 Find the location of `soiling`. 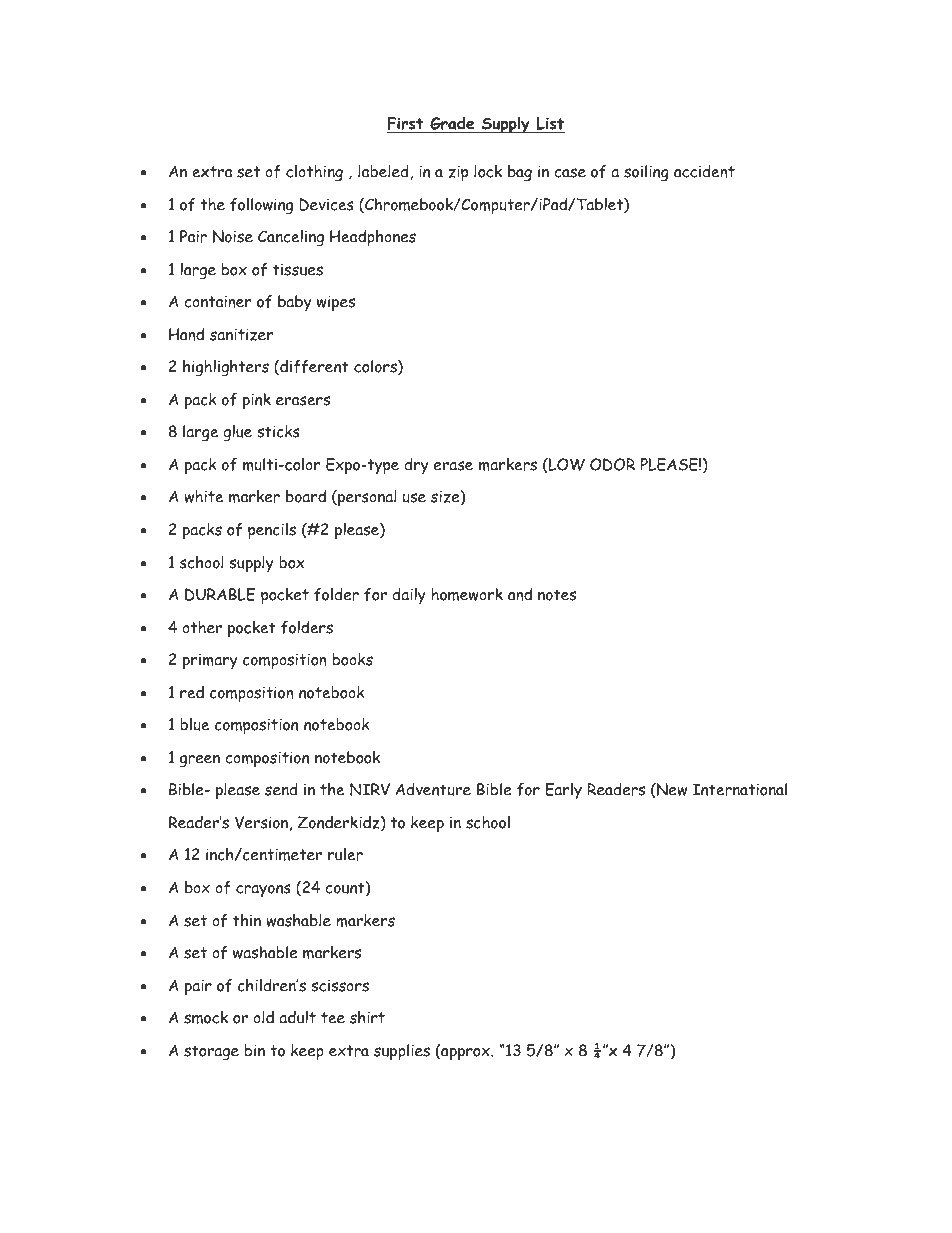

soiling is located at coordinates (646, 173).
